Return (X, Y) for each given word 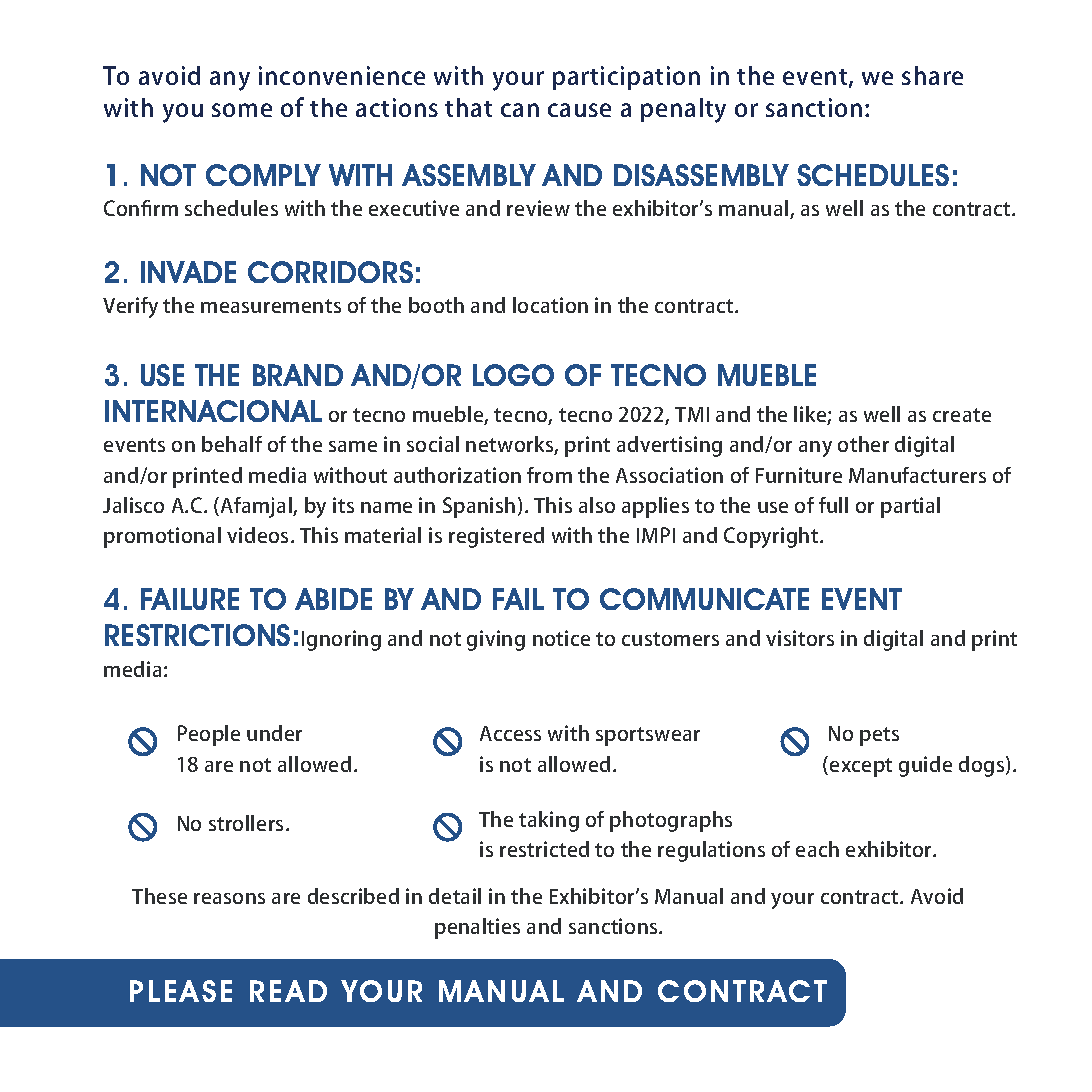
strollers (246, 823)
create (962, 415)
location (550, 305)
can (520, 110)
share (932, 75)
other (863, 444)
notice (561, 638)
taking (549, 821)
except (861, 767)
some (242, 110)
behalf (232, 444)
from (549, 475)
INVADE (188, 272)
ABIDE (333, 599)
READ (288, 991)
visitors (800, 638)
